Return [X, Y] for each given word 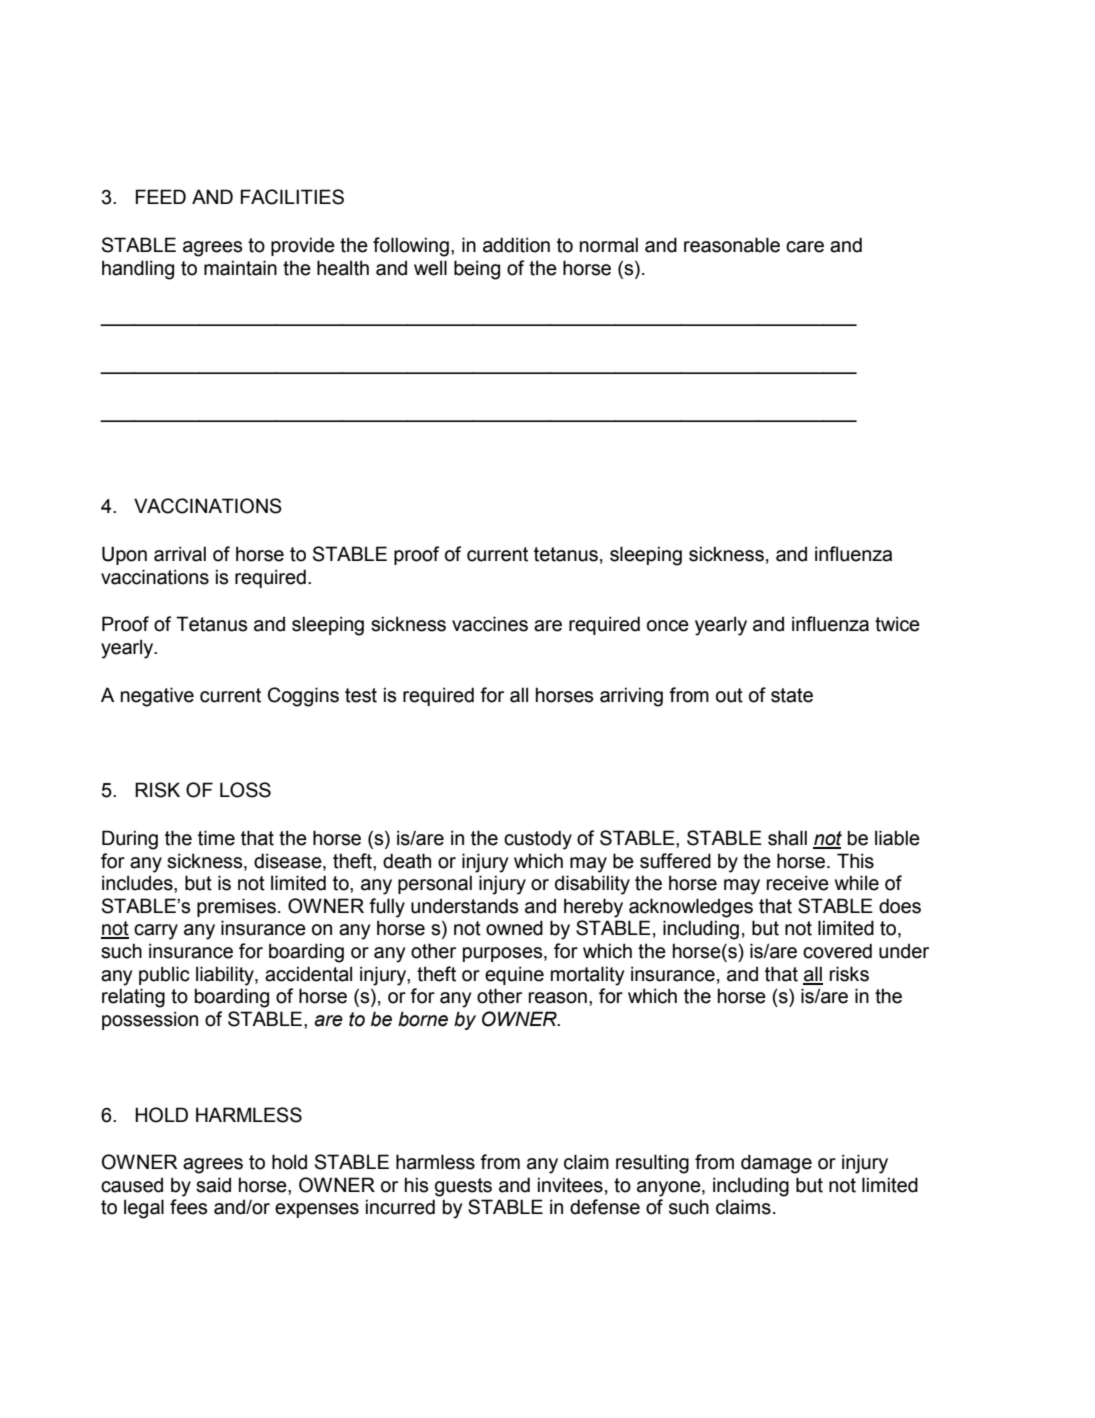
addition [516, 245]
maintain [240, 268]
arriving [631, 697]
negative [157, 697]
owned [514, 928]
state [792, 695]
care [805, 247]
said [213, 1185]
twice [897, 624]
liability [226, 976]
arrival [180, 554]
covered [837, 951]
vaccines [490, 624]
